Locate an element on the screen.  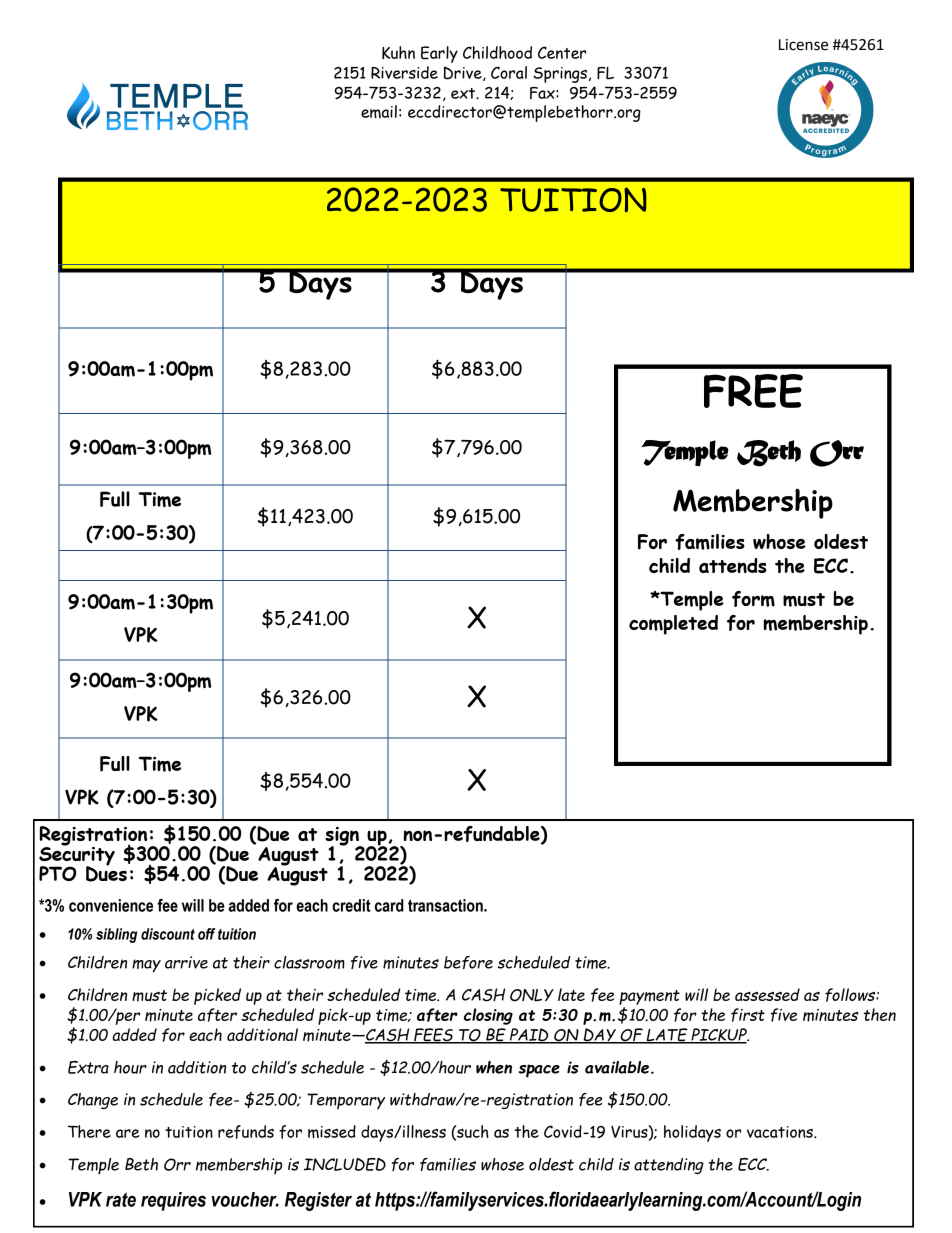
assessed is located at coordinates (767, 994).
